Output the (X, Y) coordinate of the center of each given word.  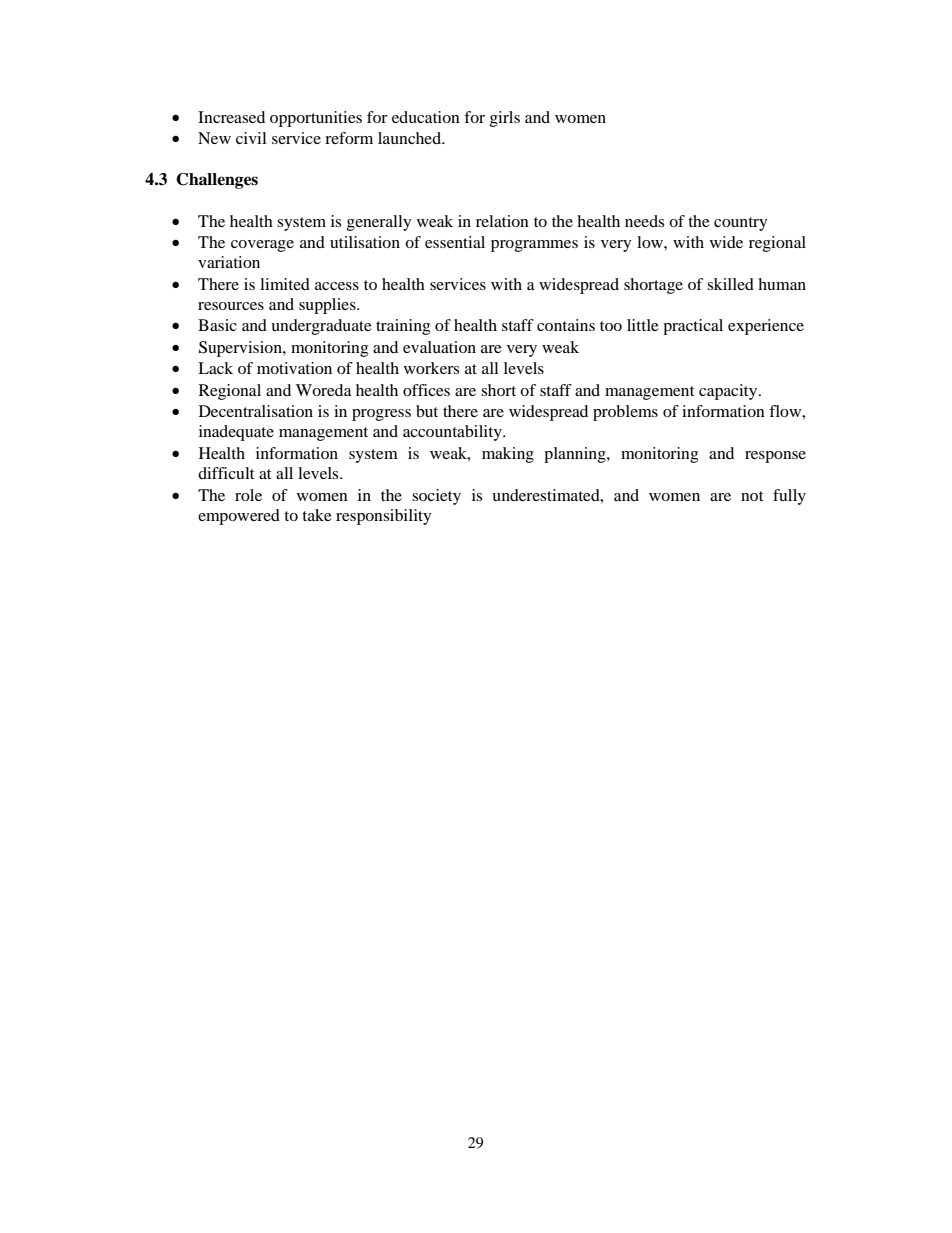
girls (505, 119)
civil (251, 138)
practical (693, 327)
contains (566, 325)
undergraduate (321, 327)
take (317, 515)
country (741, 224)
